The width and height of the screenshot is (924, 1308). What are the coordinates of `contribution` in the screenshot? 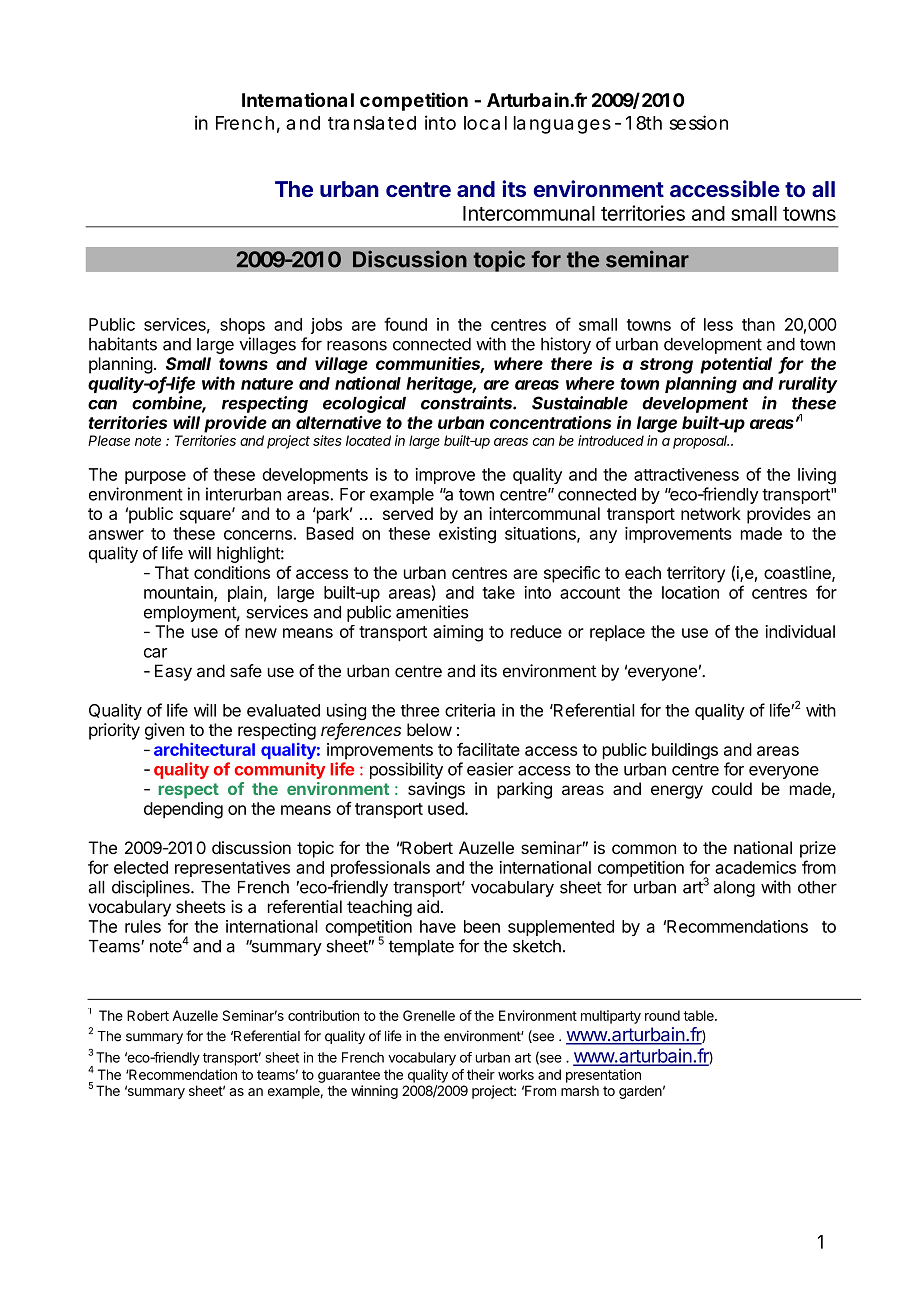 It's located at (323, 1015).
